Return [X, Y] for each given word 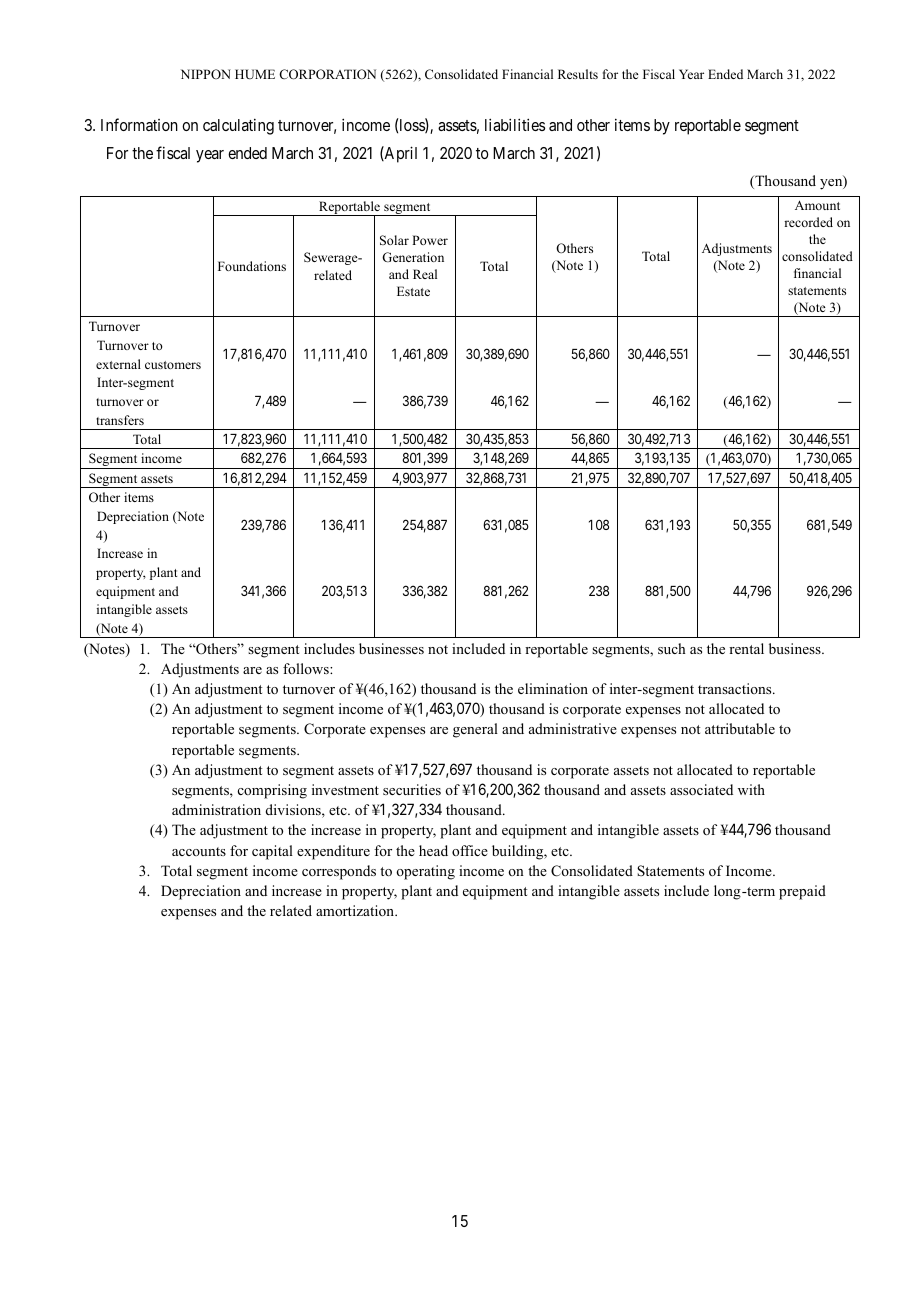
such [672, 648]
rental [746, 648]
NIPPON [206, 74]
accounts [199, 851]
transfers [120, 420]
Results [578, 74]
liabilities [515, 124]
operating [425, 872]
